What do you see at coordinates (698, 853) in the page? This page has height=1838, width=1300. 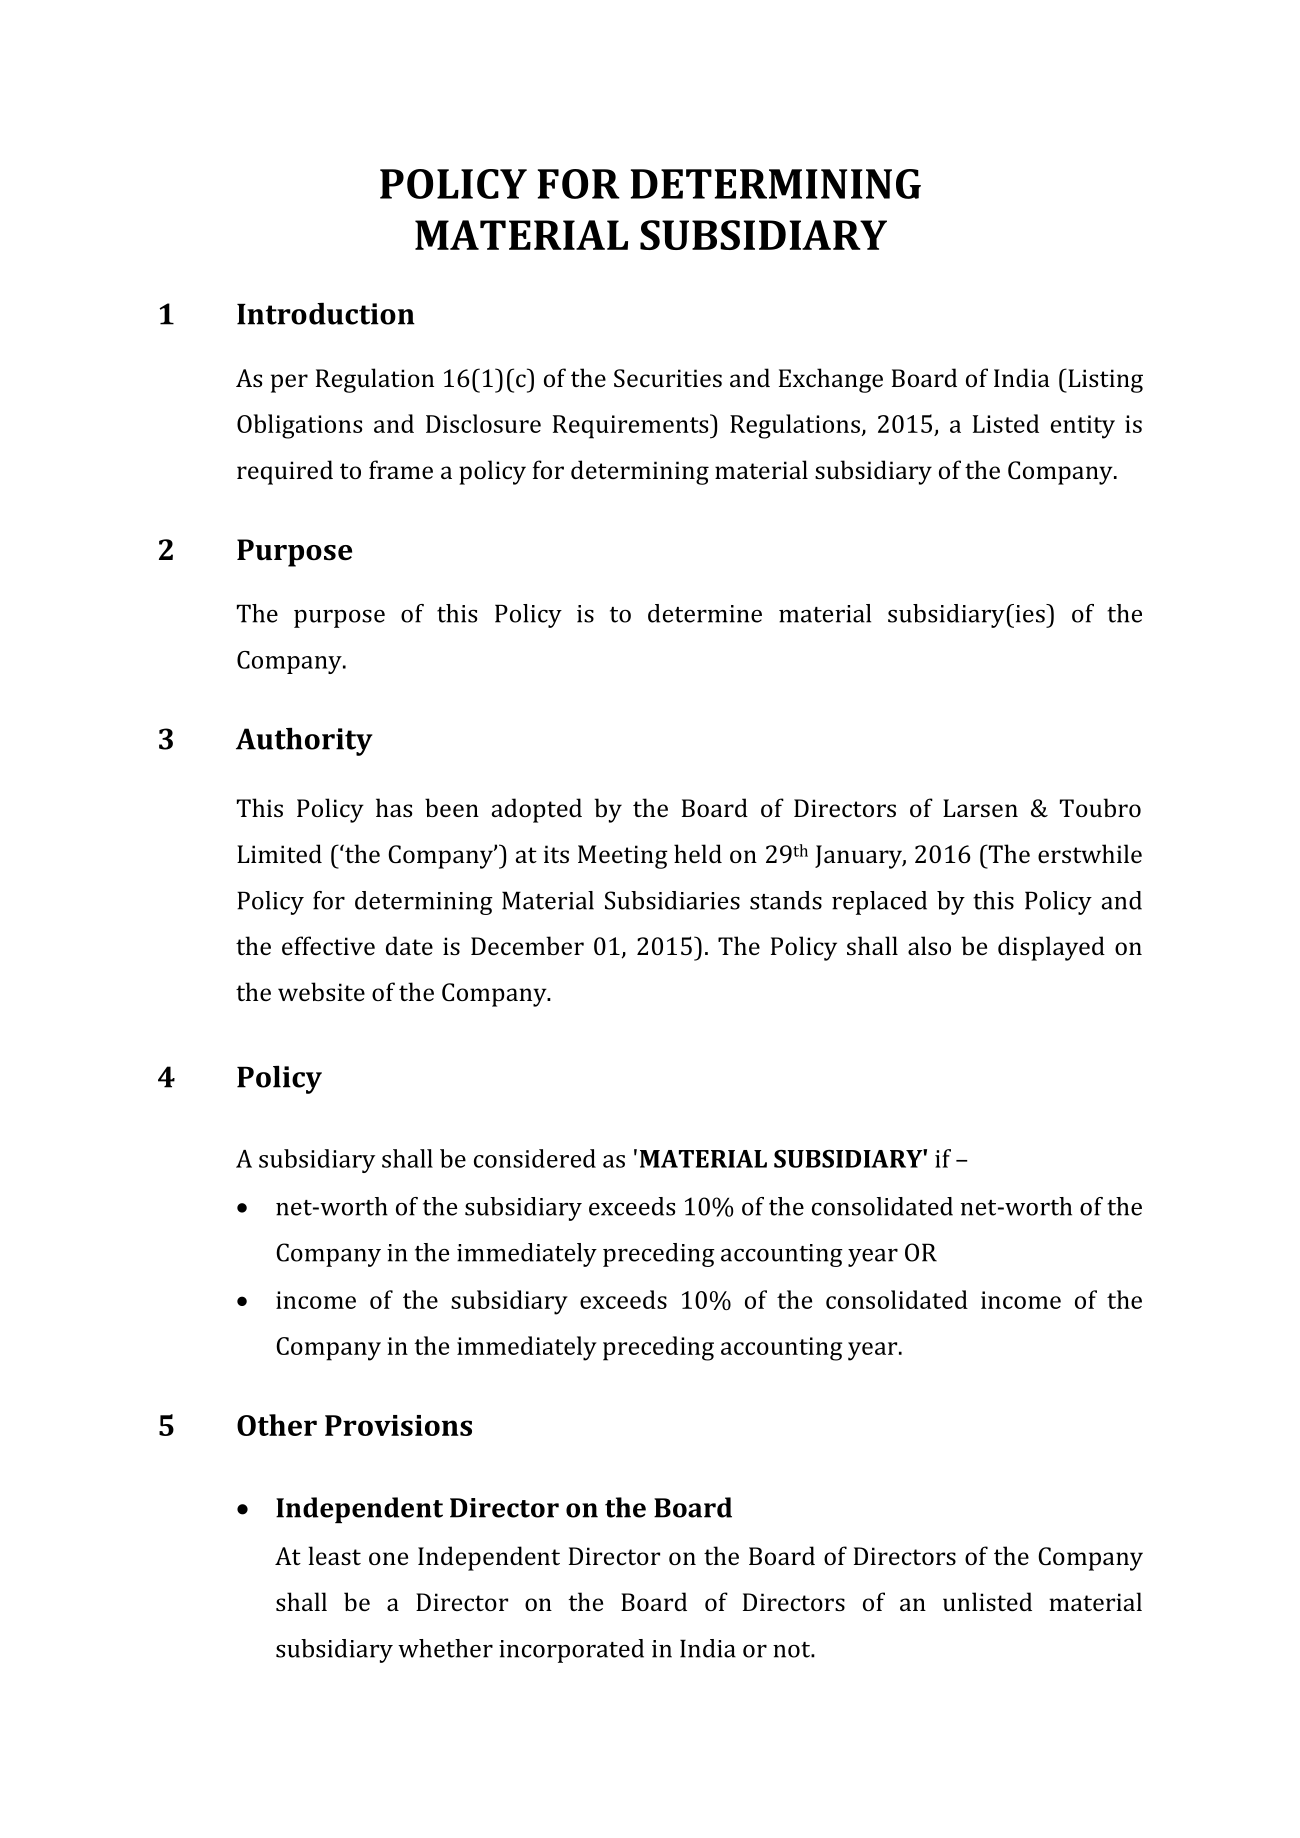 I see `held` at bounding box center [698, 853].
